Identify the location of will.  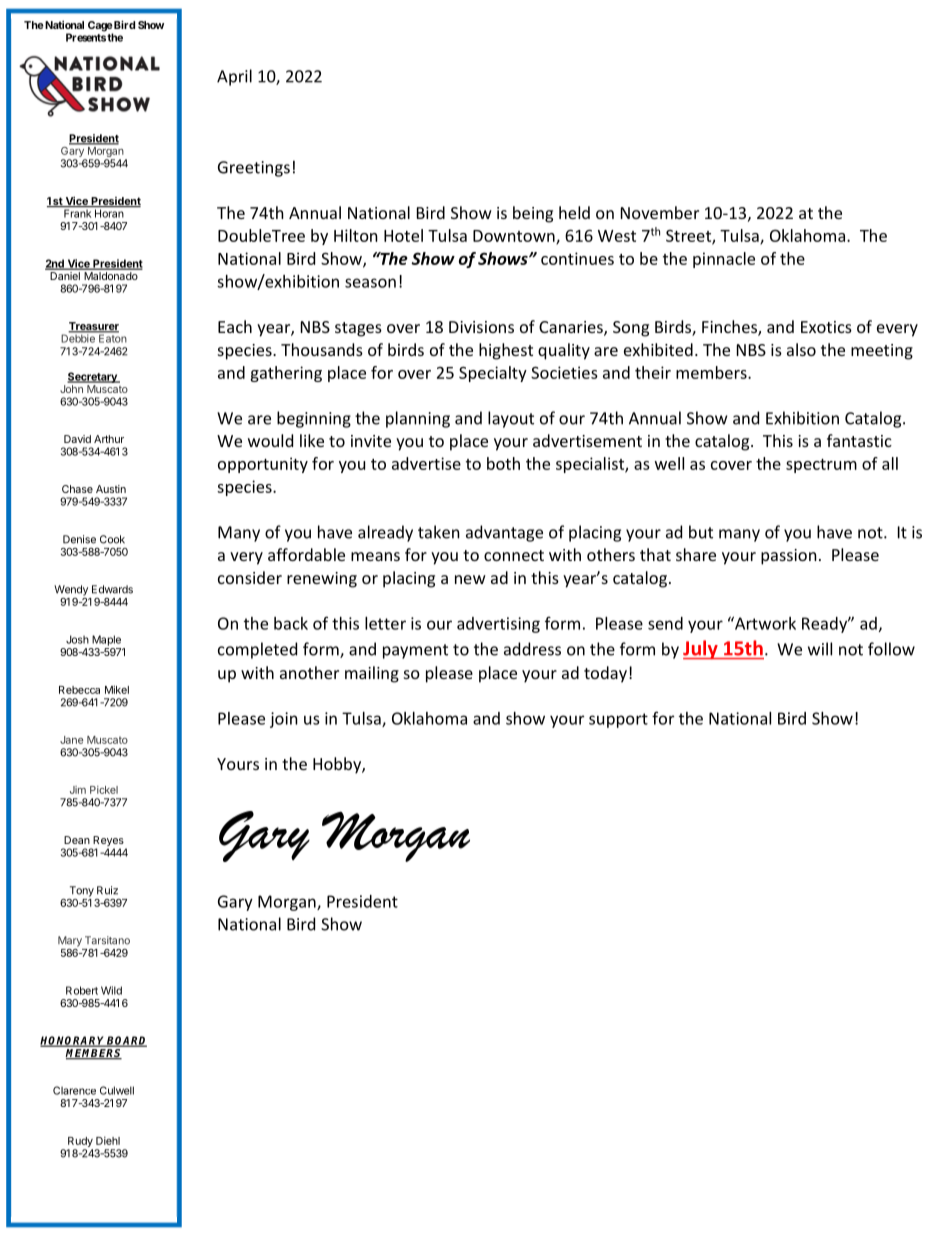
(820, 649).
